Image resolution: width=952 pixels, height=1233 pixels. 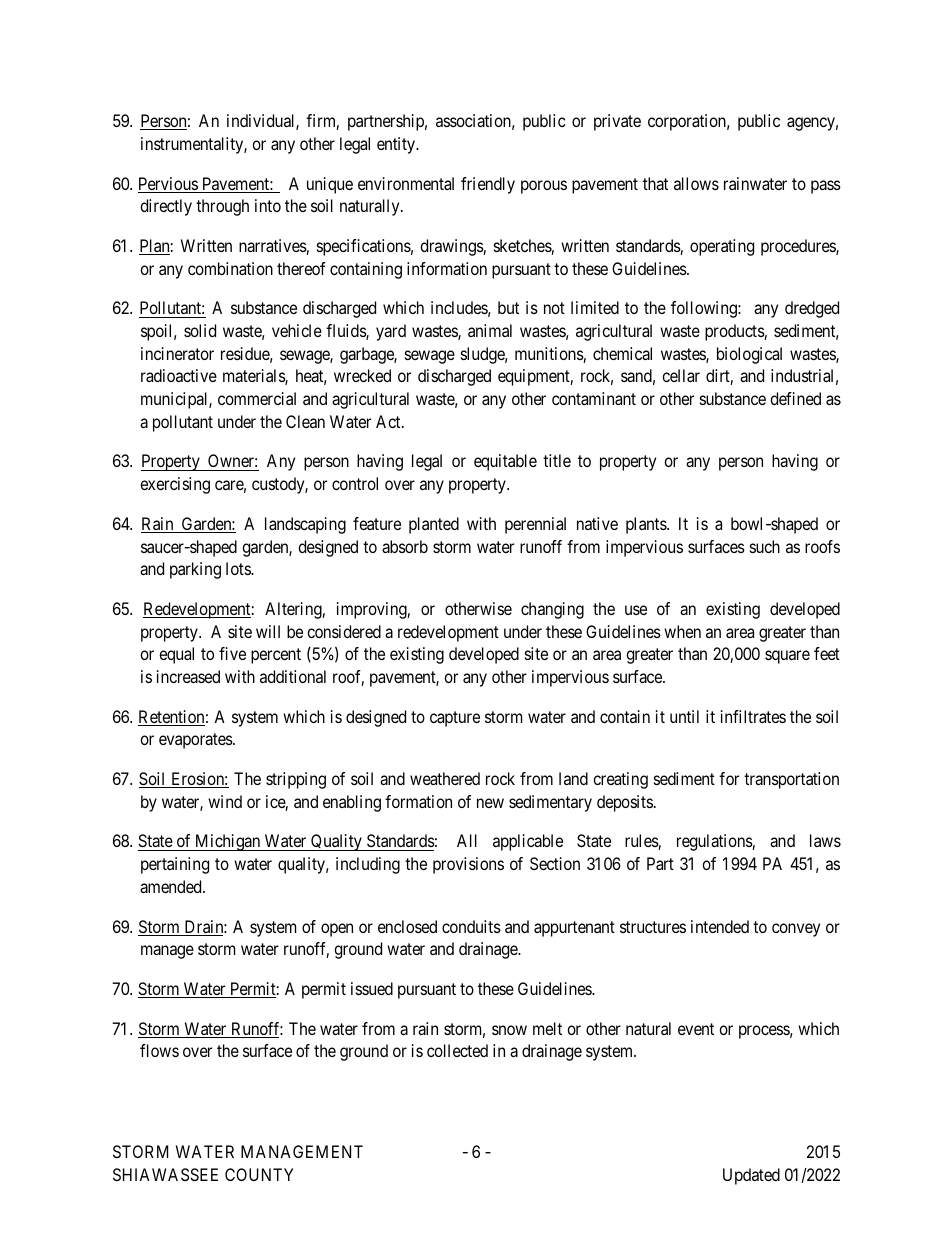 What do you see at coordinates (552, 610) in the page?
I see `changing` at bounding box center [552, 610].
